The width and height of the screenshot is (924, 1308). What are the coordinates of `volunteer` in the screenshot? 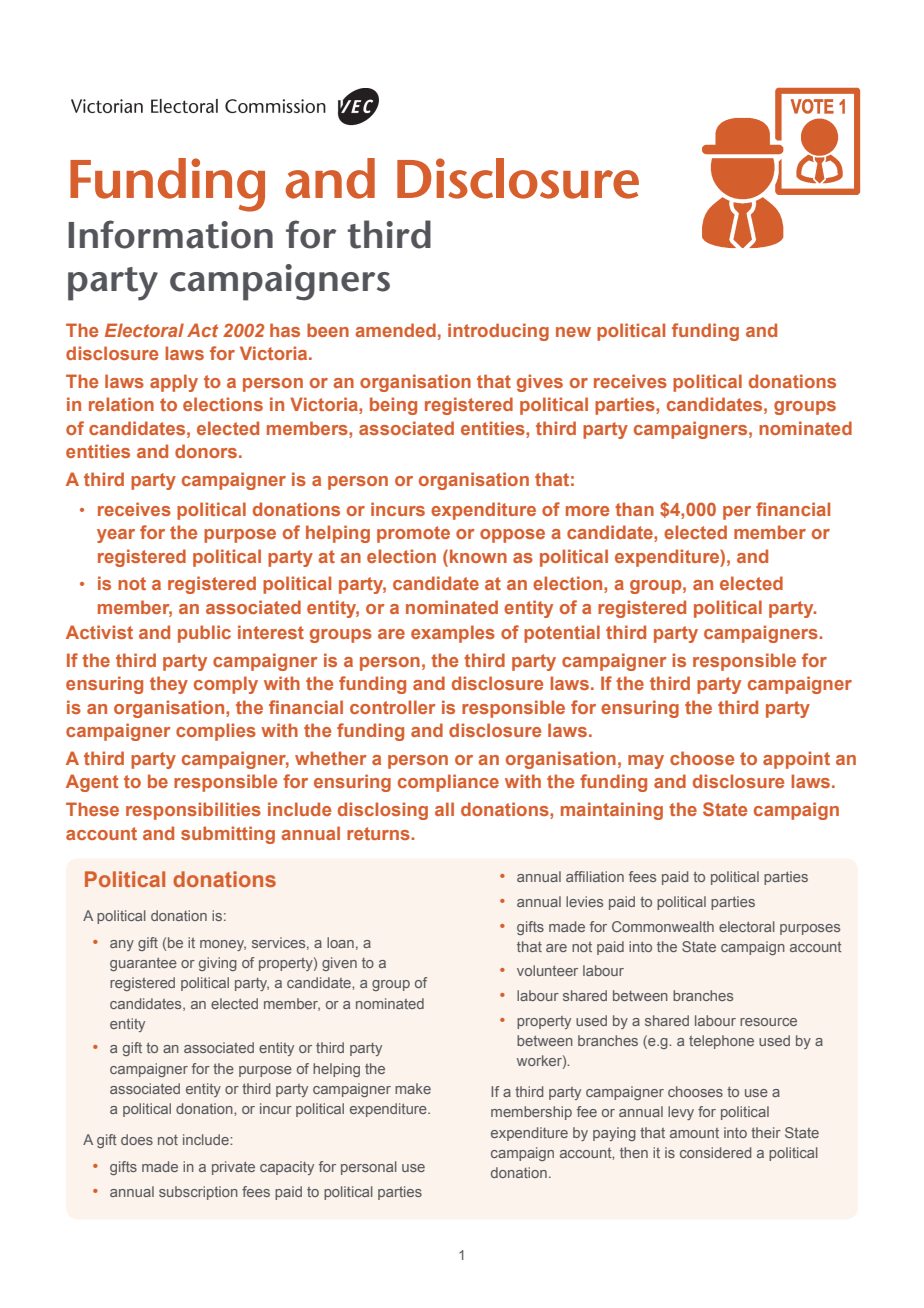 It's located at (547, 970).
